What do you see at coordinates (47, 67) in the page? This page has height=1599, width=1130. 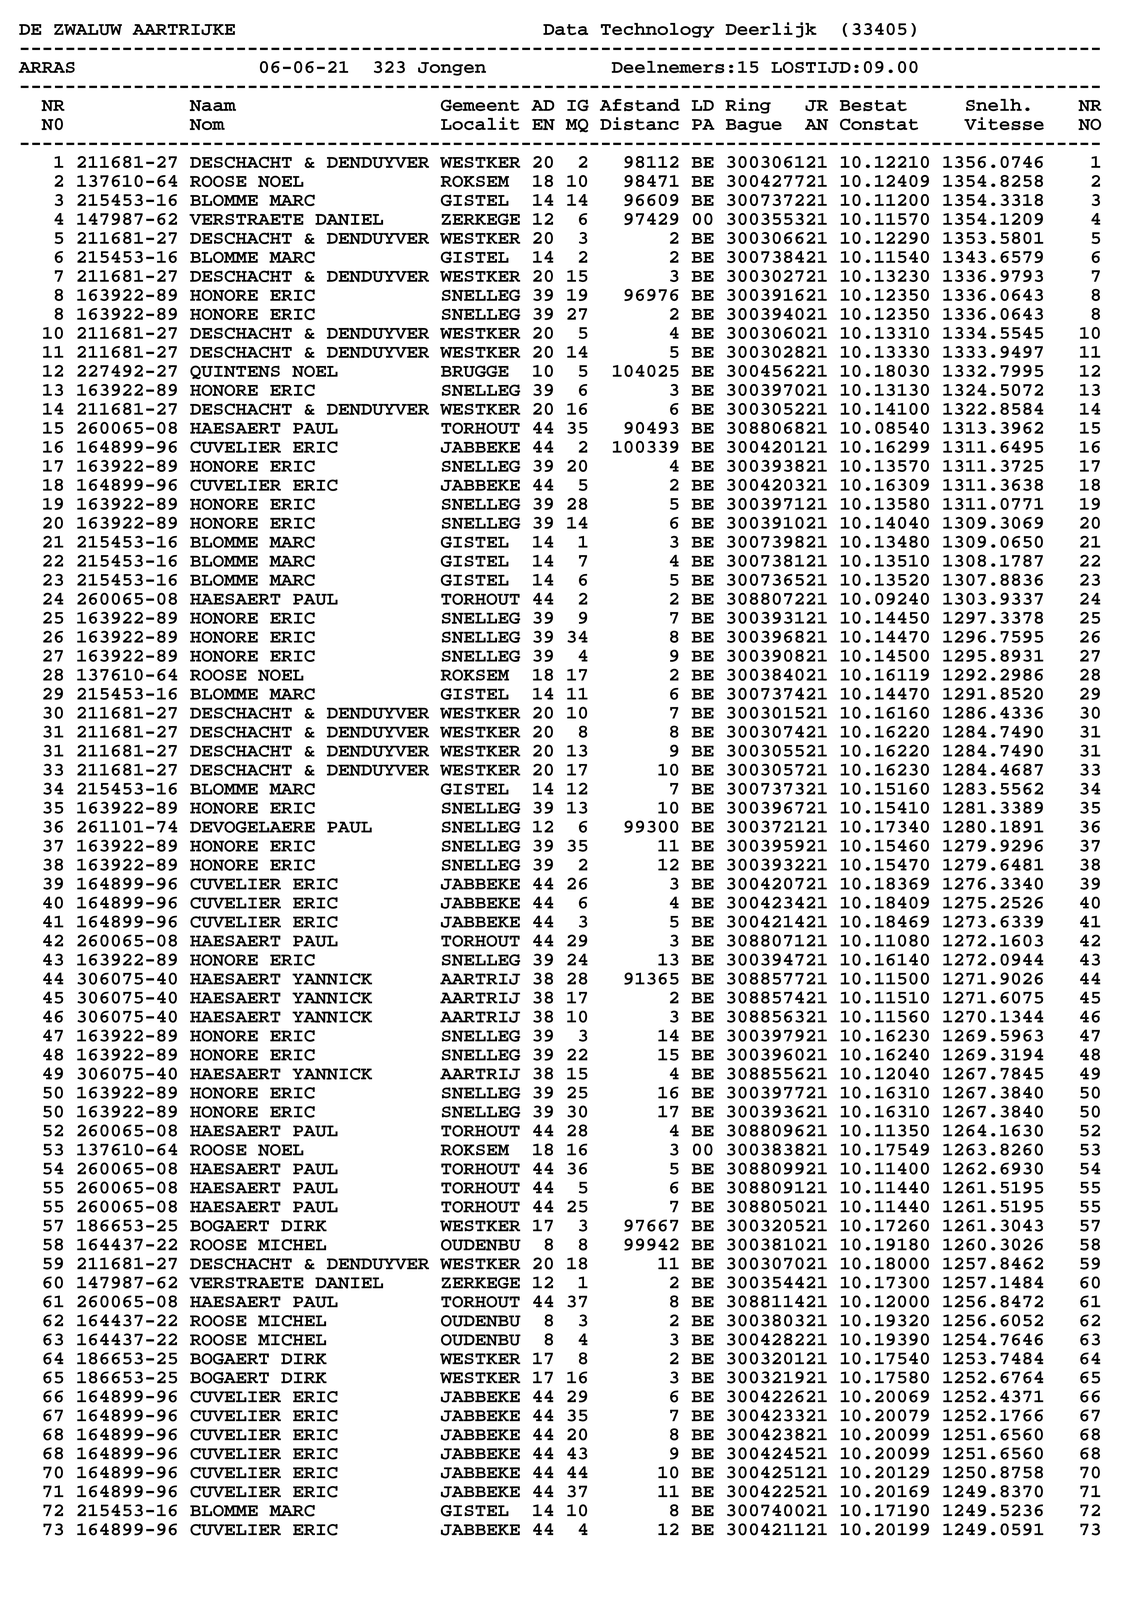 I see `ARRAS` at bounding box center [47, 67].
